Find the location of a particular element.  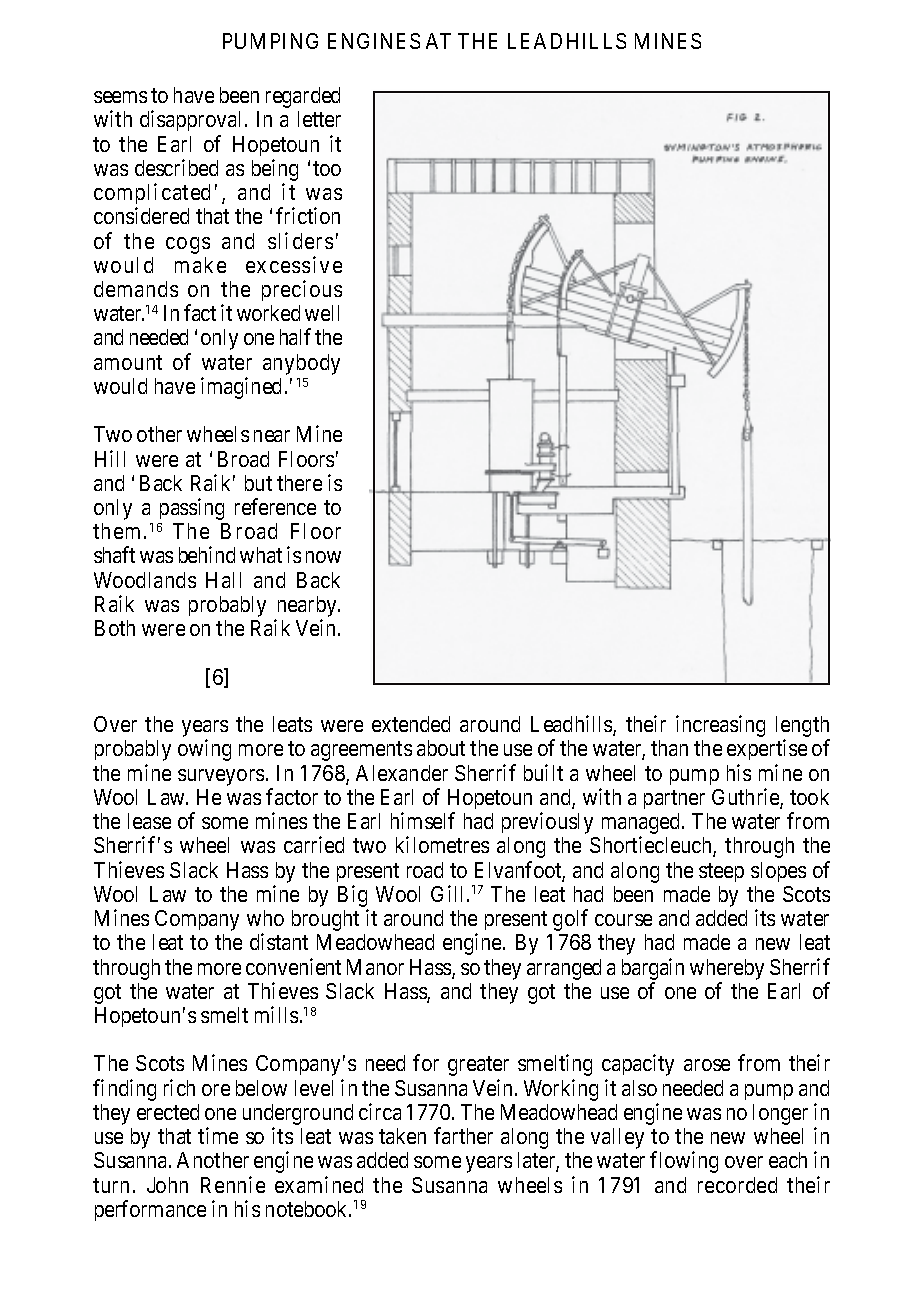

behind is located at coordinates (207, 554).
